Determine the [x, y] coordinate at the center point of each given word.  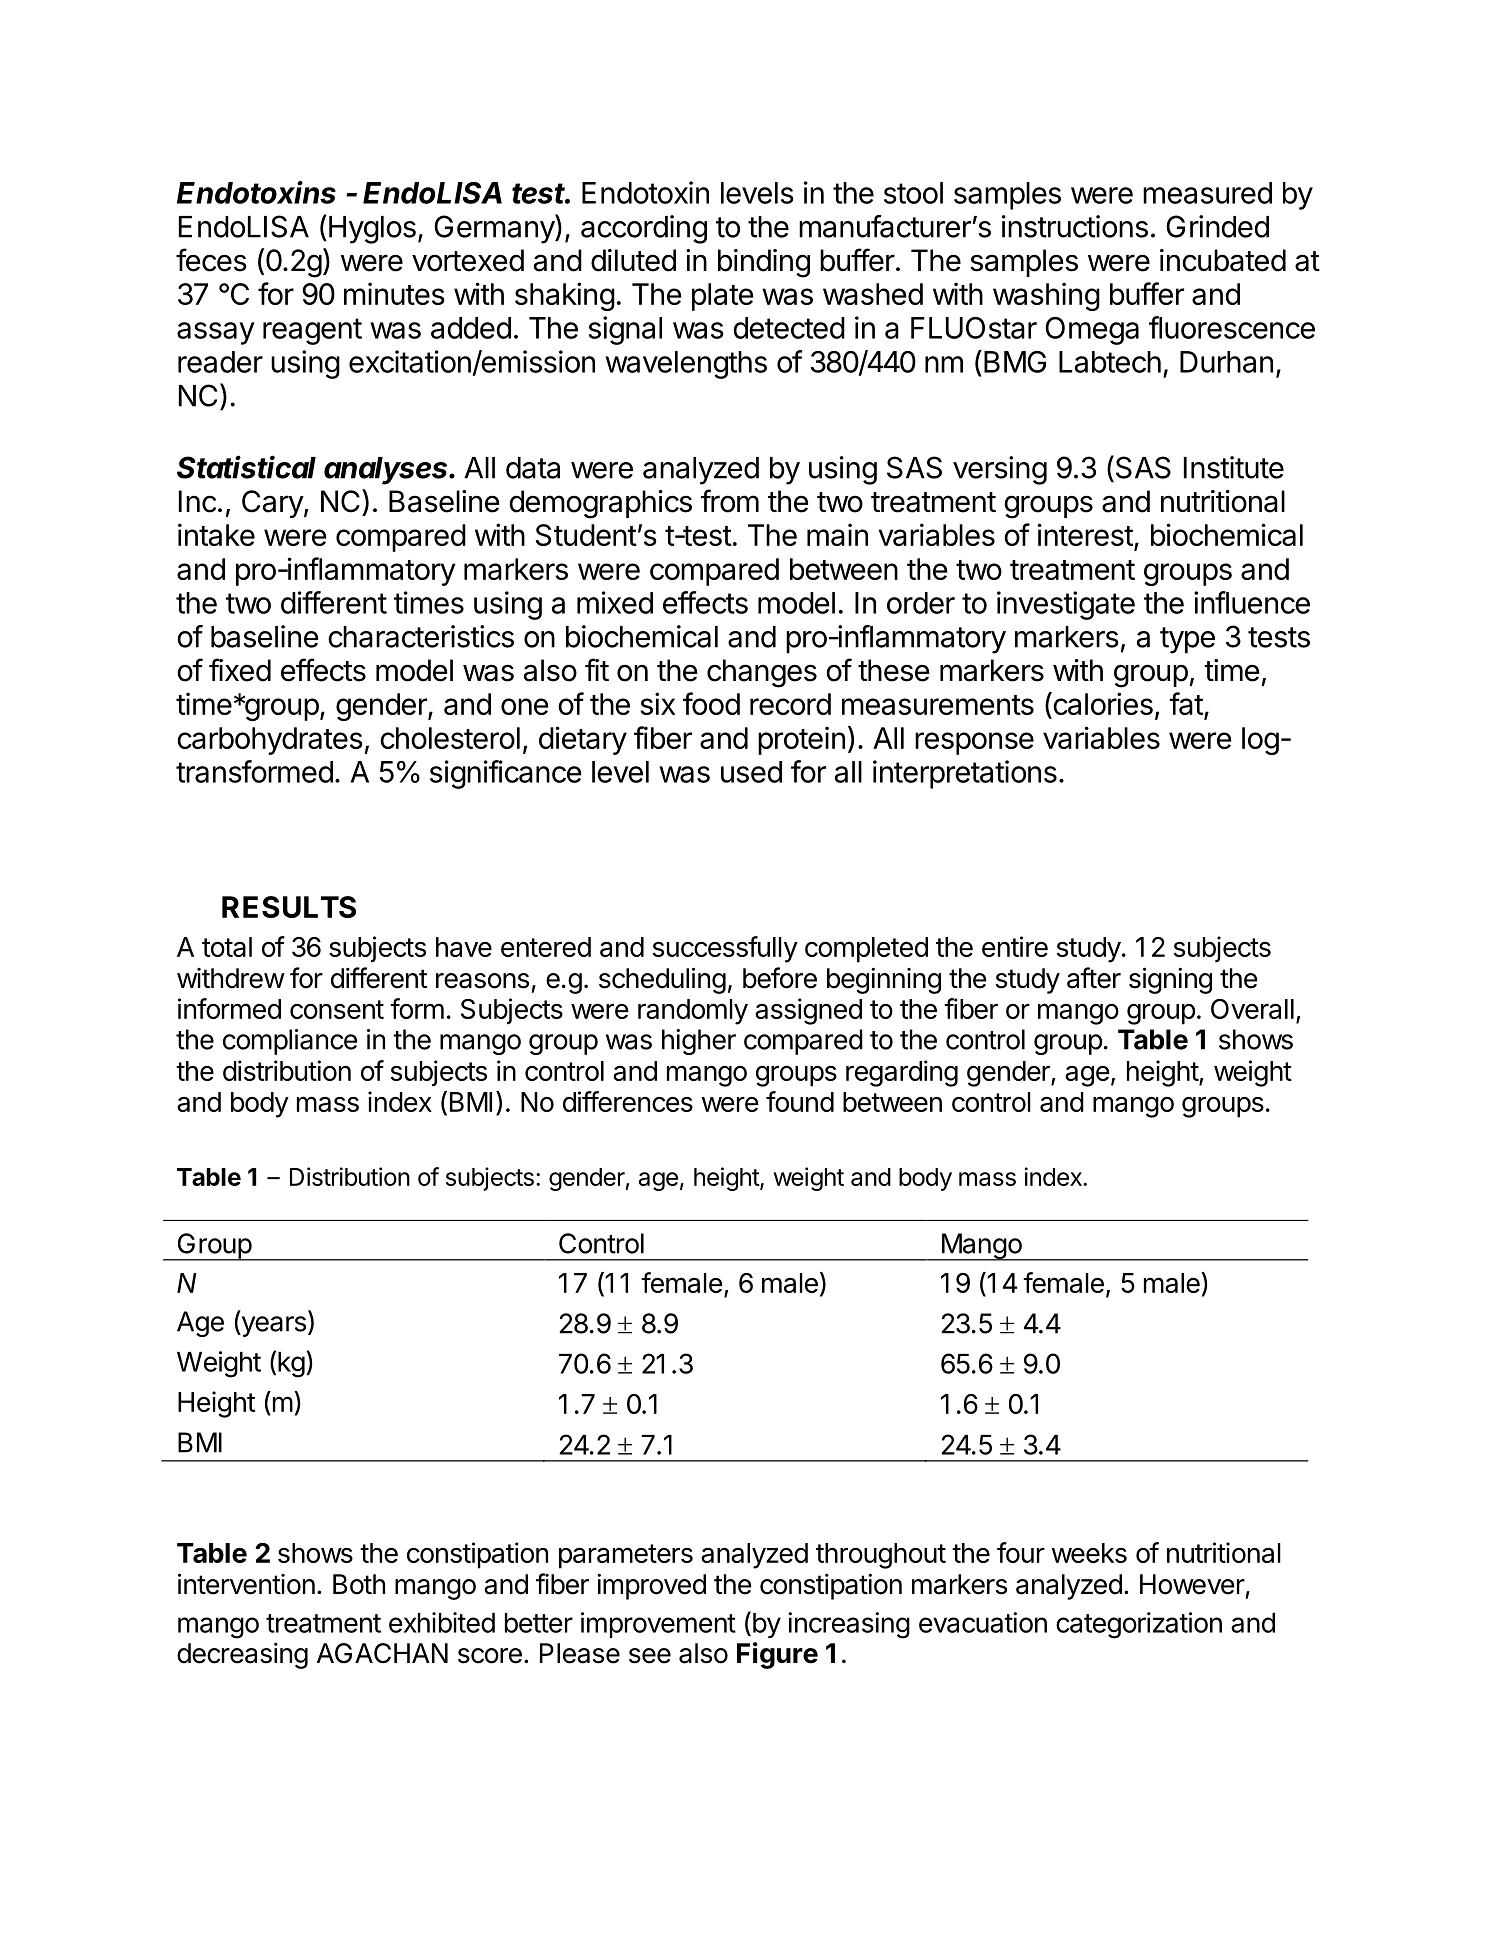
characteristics [421, 636]
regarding [902, 1073]
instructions [1075, 226]
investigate [1066, 605]
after [1094, 978]
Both [359, 1584]
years [272, 1326]
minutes [394, 293]
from [730, 501]
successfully [725, 949]
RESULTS [289, 907]
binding [764, 263]
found [800, 1101]
